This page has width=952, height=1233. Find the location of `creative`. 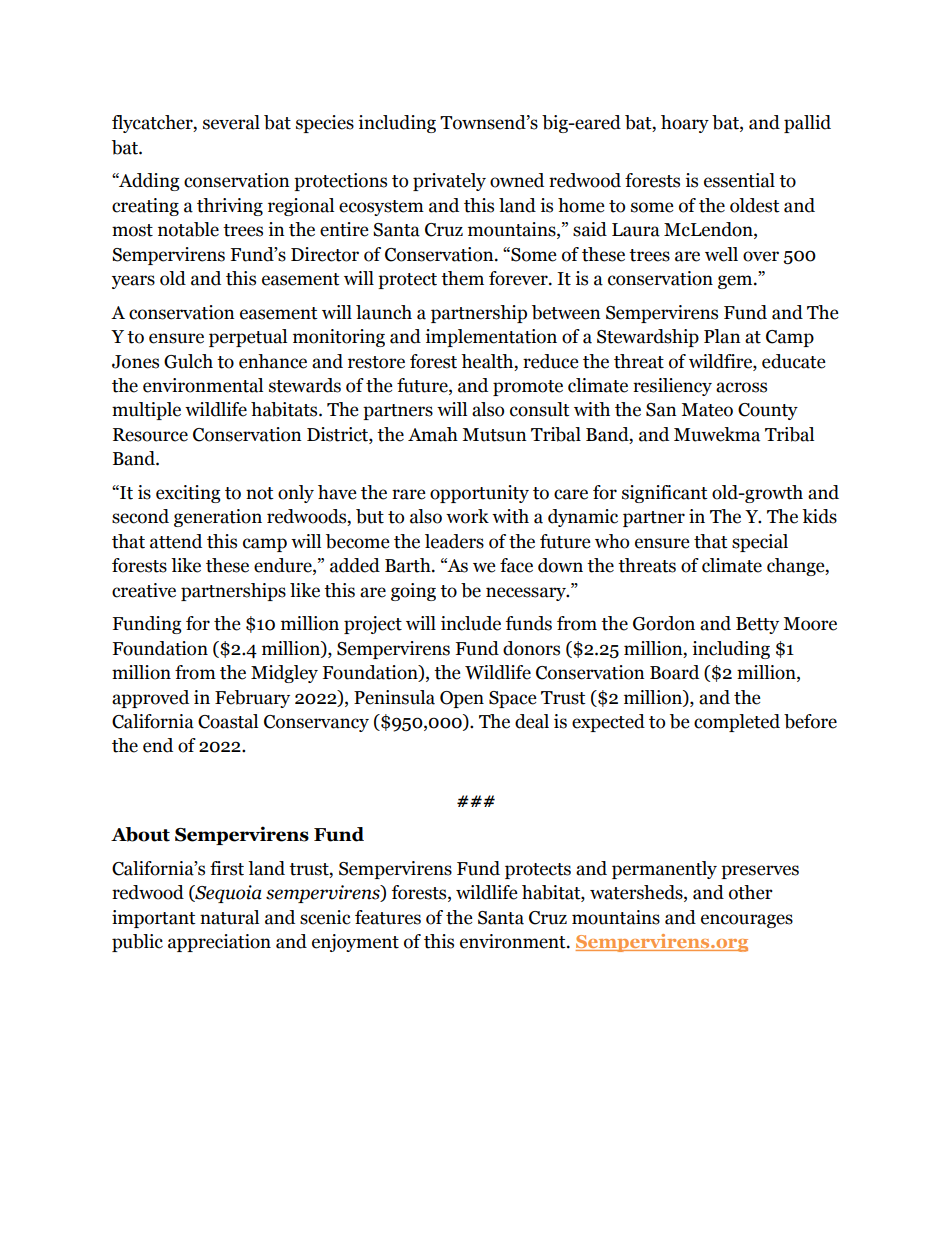

creative is located at coordinates (144, 590).
